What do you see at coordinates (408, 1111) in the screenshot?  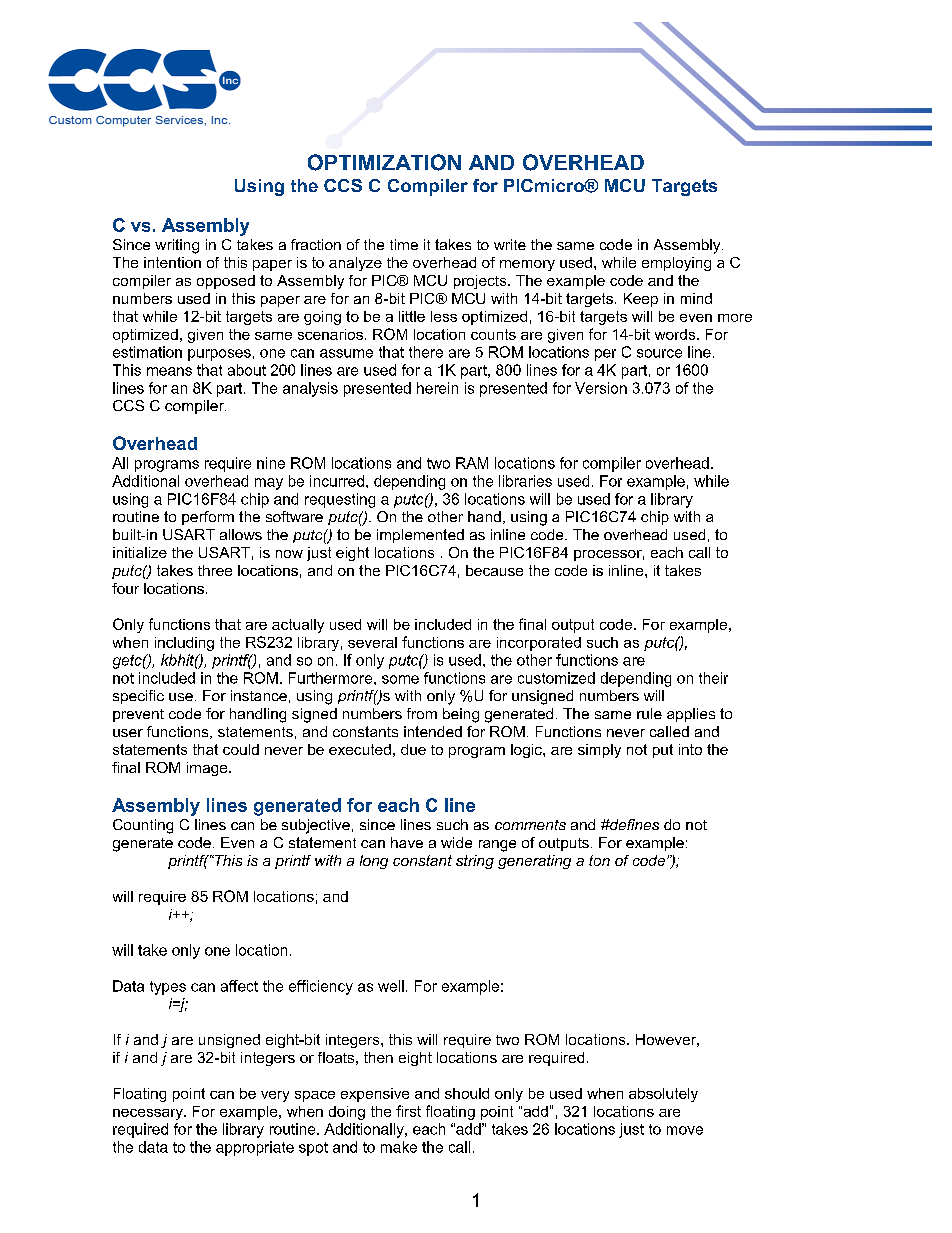 I see `first` at bounding box center [408, 1111].
